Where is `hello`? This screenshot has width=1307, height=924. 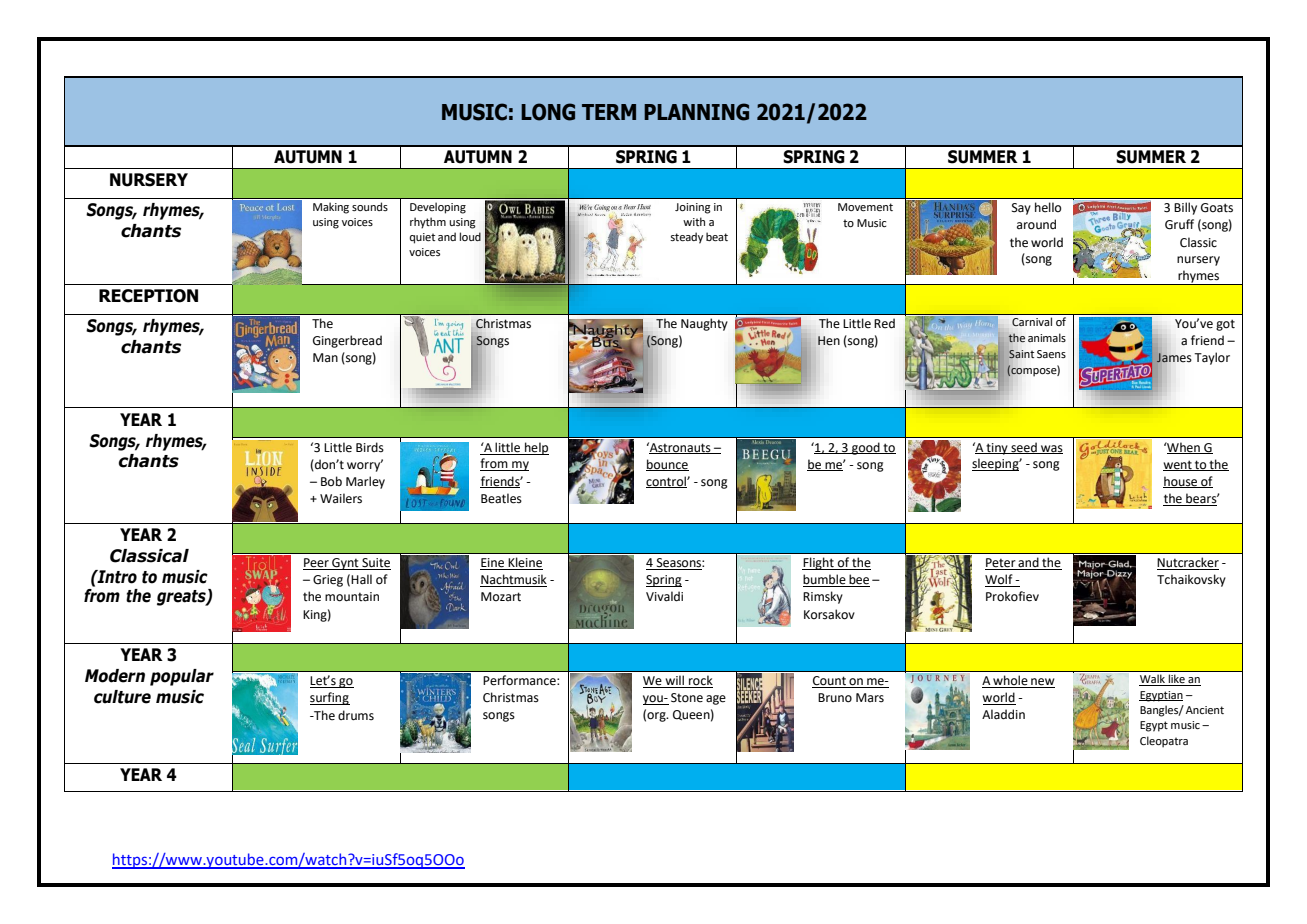 hello is located at coordinates (1048, 207).
